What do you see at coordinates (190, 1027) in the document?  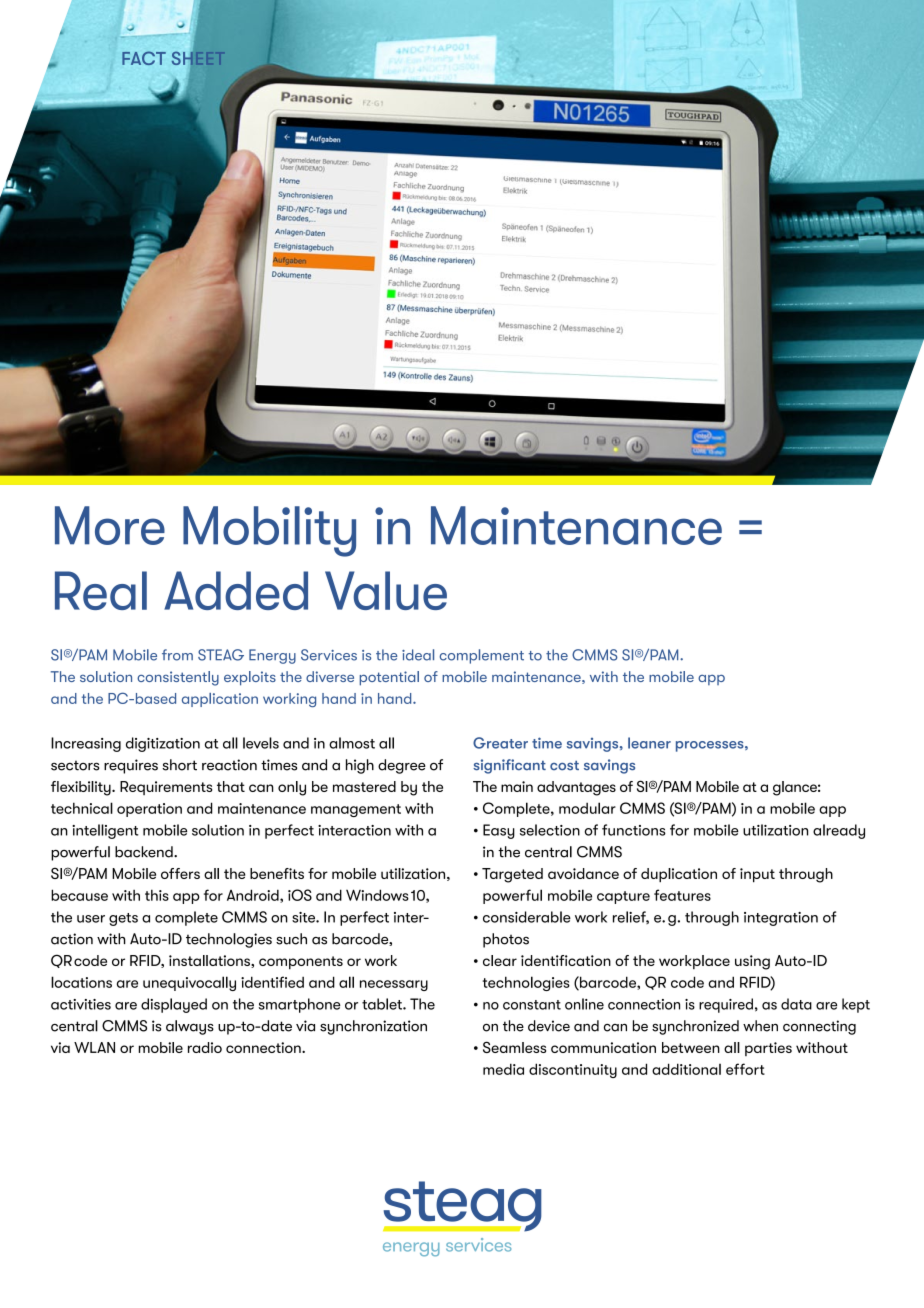 I see `always` at bounding box center [190, 1027].
